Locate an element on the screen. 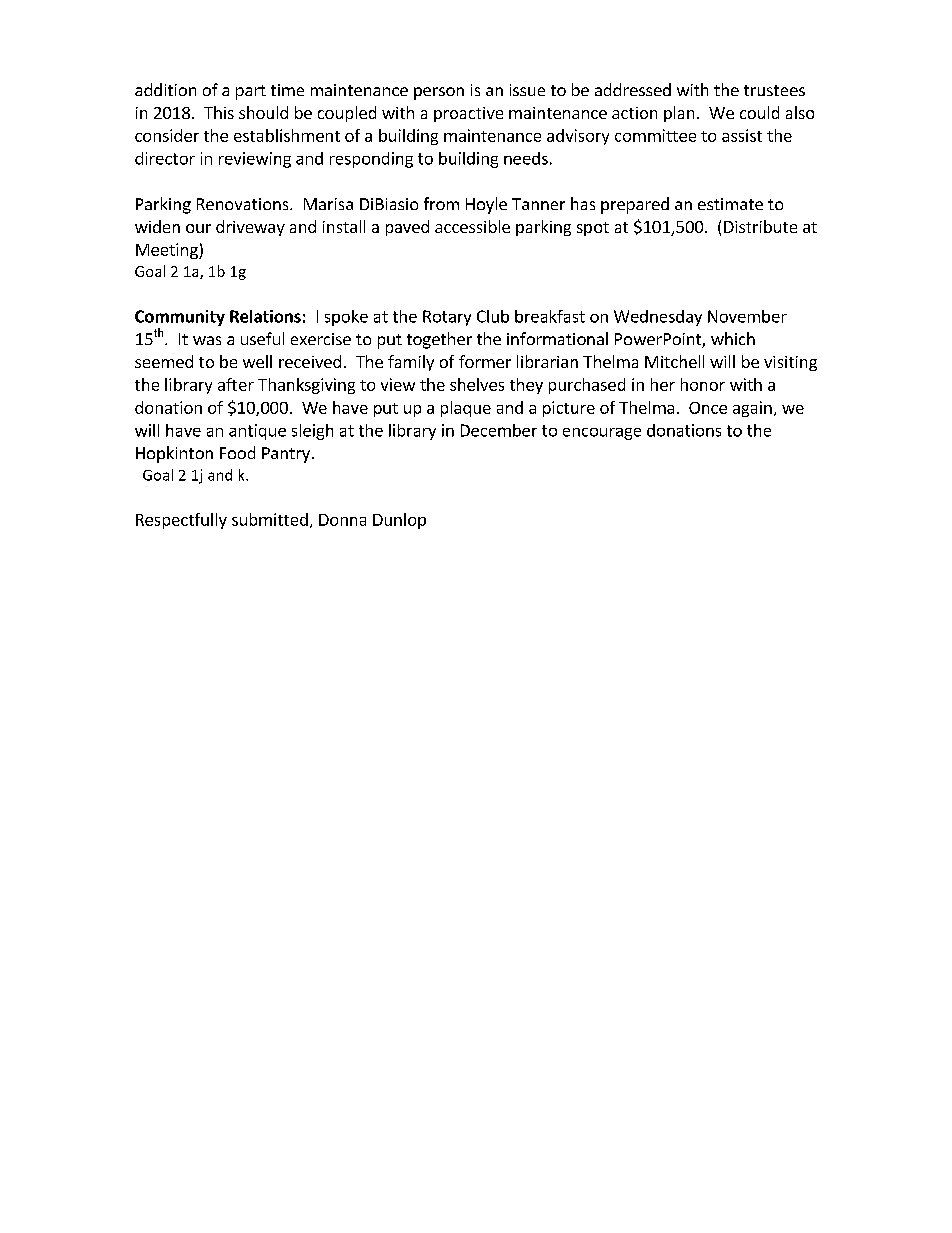  could is located at coordinates (759, 112).
